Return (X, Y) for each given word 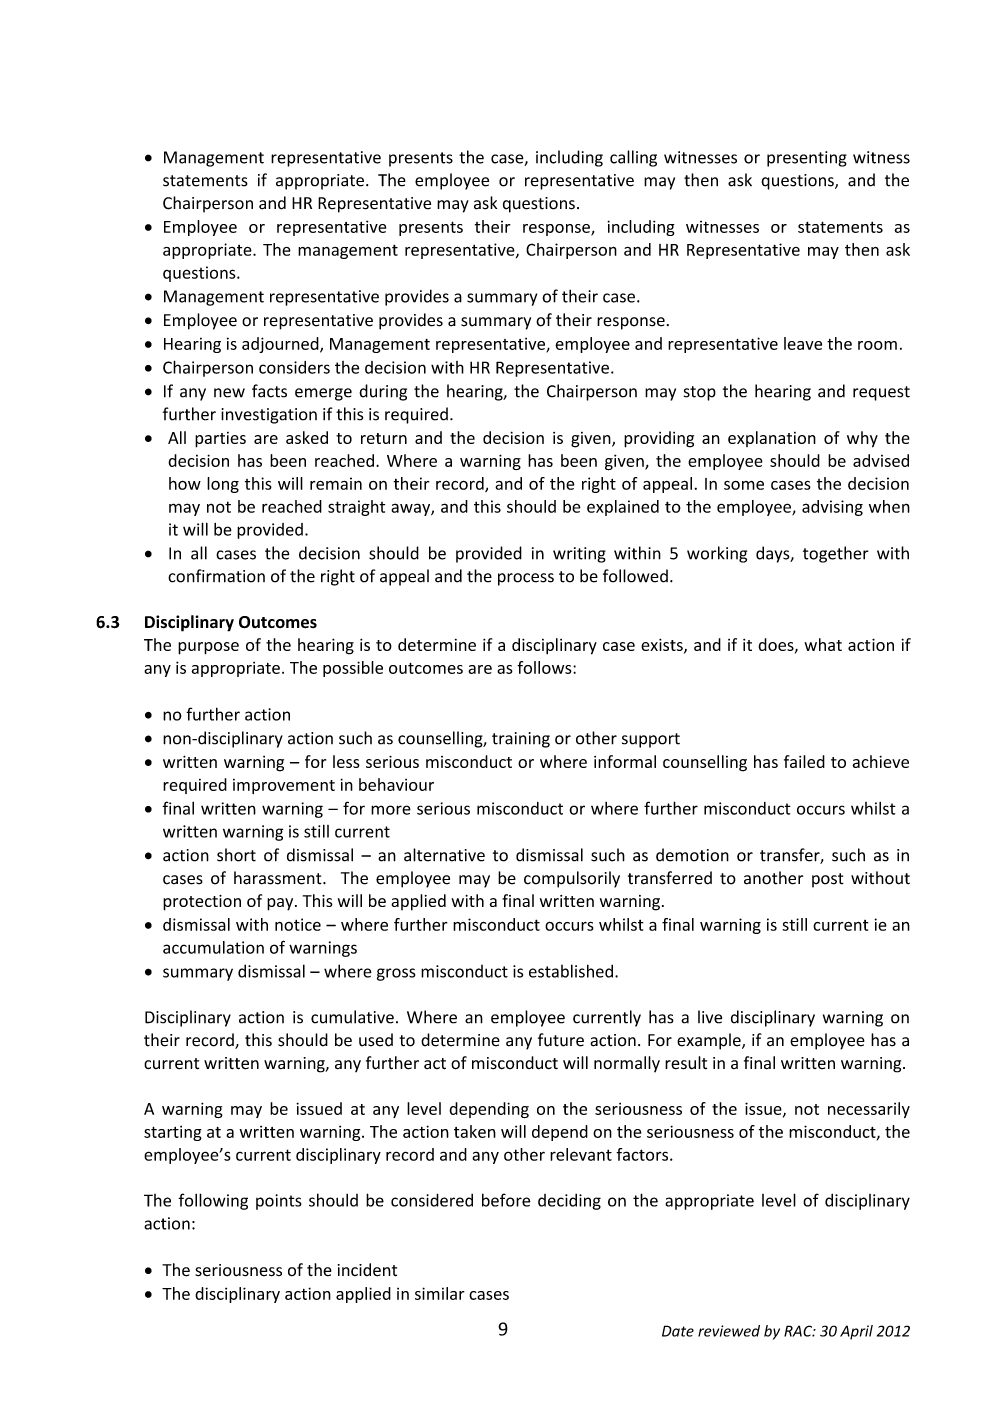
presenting (807, 159)
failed (804, 761)
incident (367, 1270)
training (521, 740)
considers (294, 367)
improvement (284, 786)
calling (633, 158)
